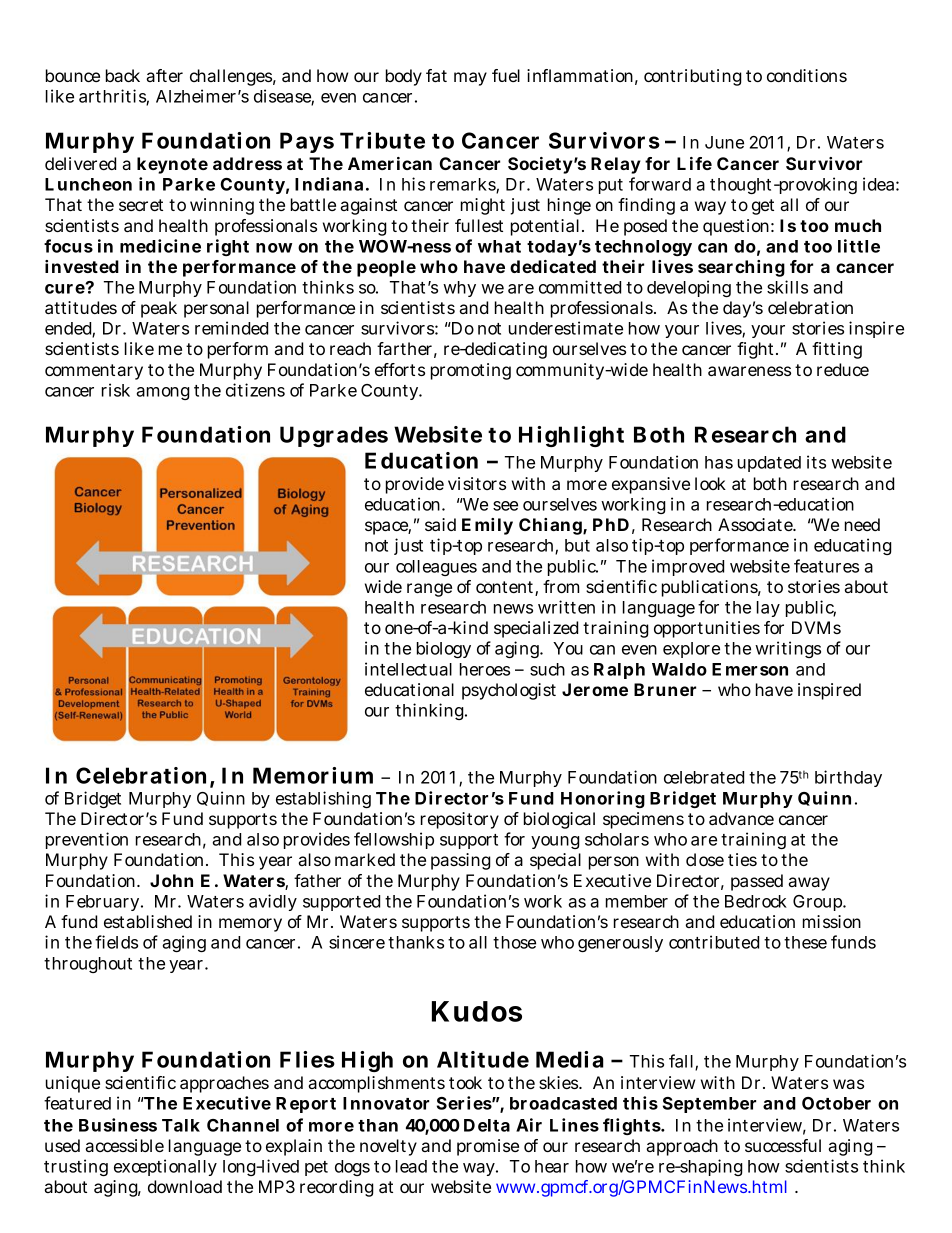 The image size is (952, 1233). I want to click on intellectual, so click(408, 669).
